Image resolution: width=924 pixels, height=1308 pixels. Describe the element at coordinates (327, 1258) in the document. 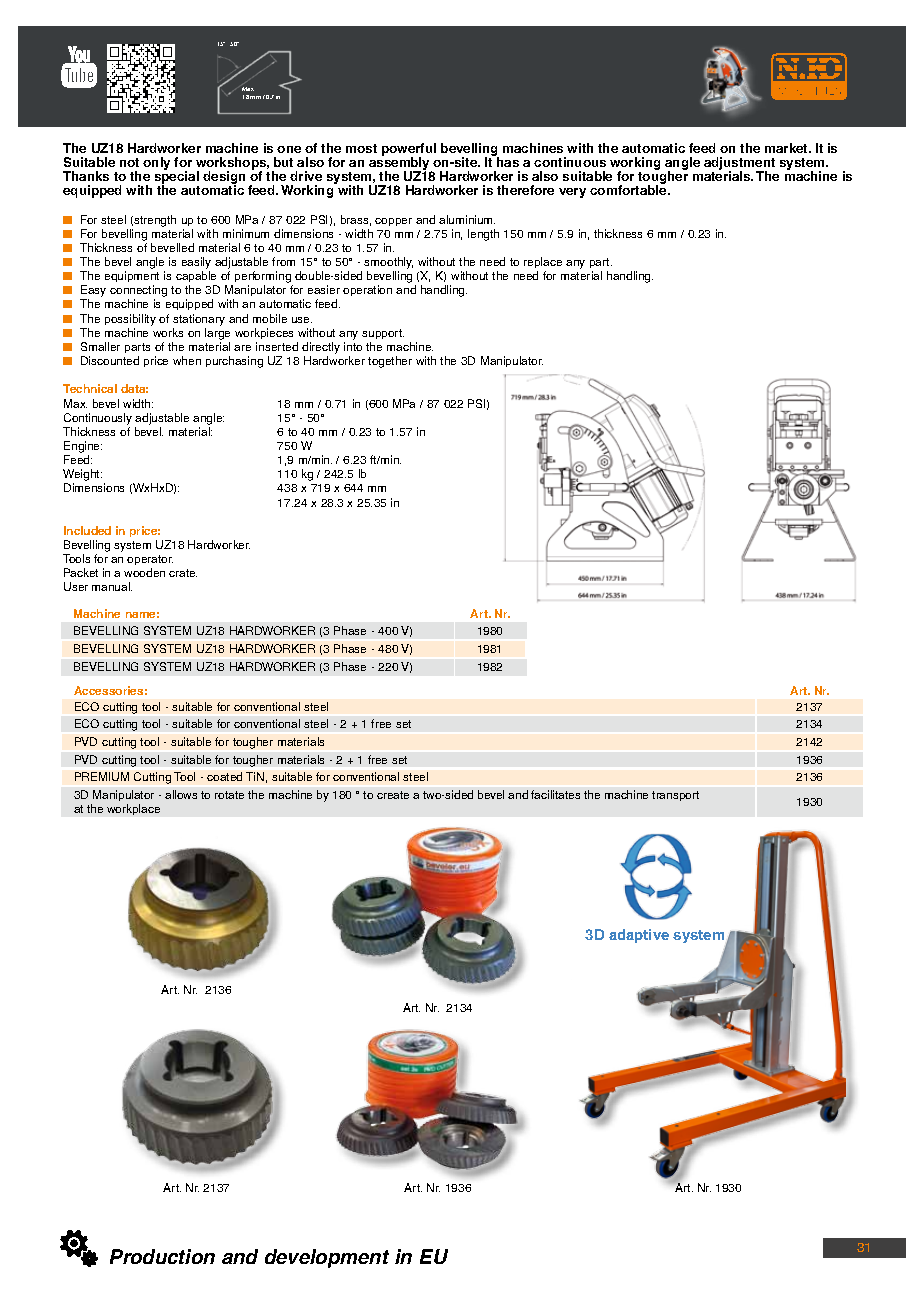

I see `development` at that location.
